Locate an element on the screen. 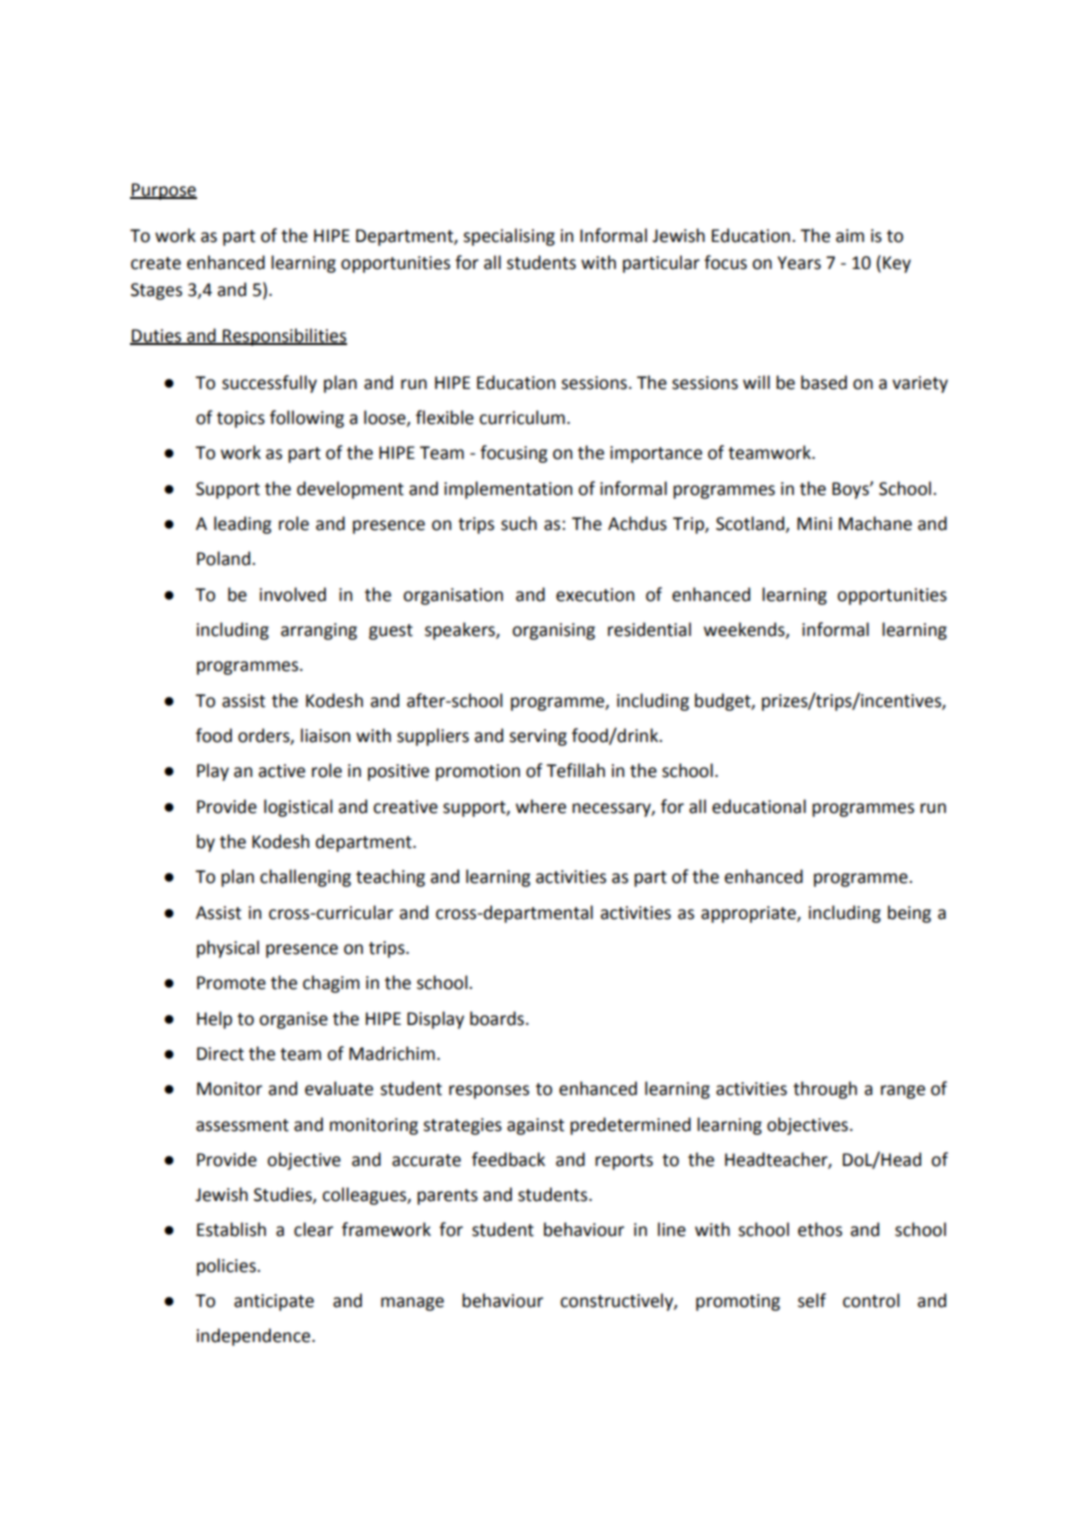 The image size is (1079, 1526). specialising is located at coordinates (509, 237).
